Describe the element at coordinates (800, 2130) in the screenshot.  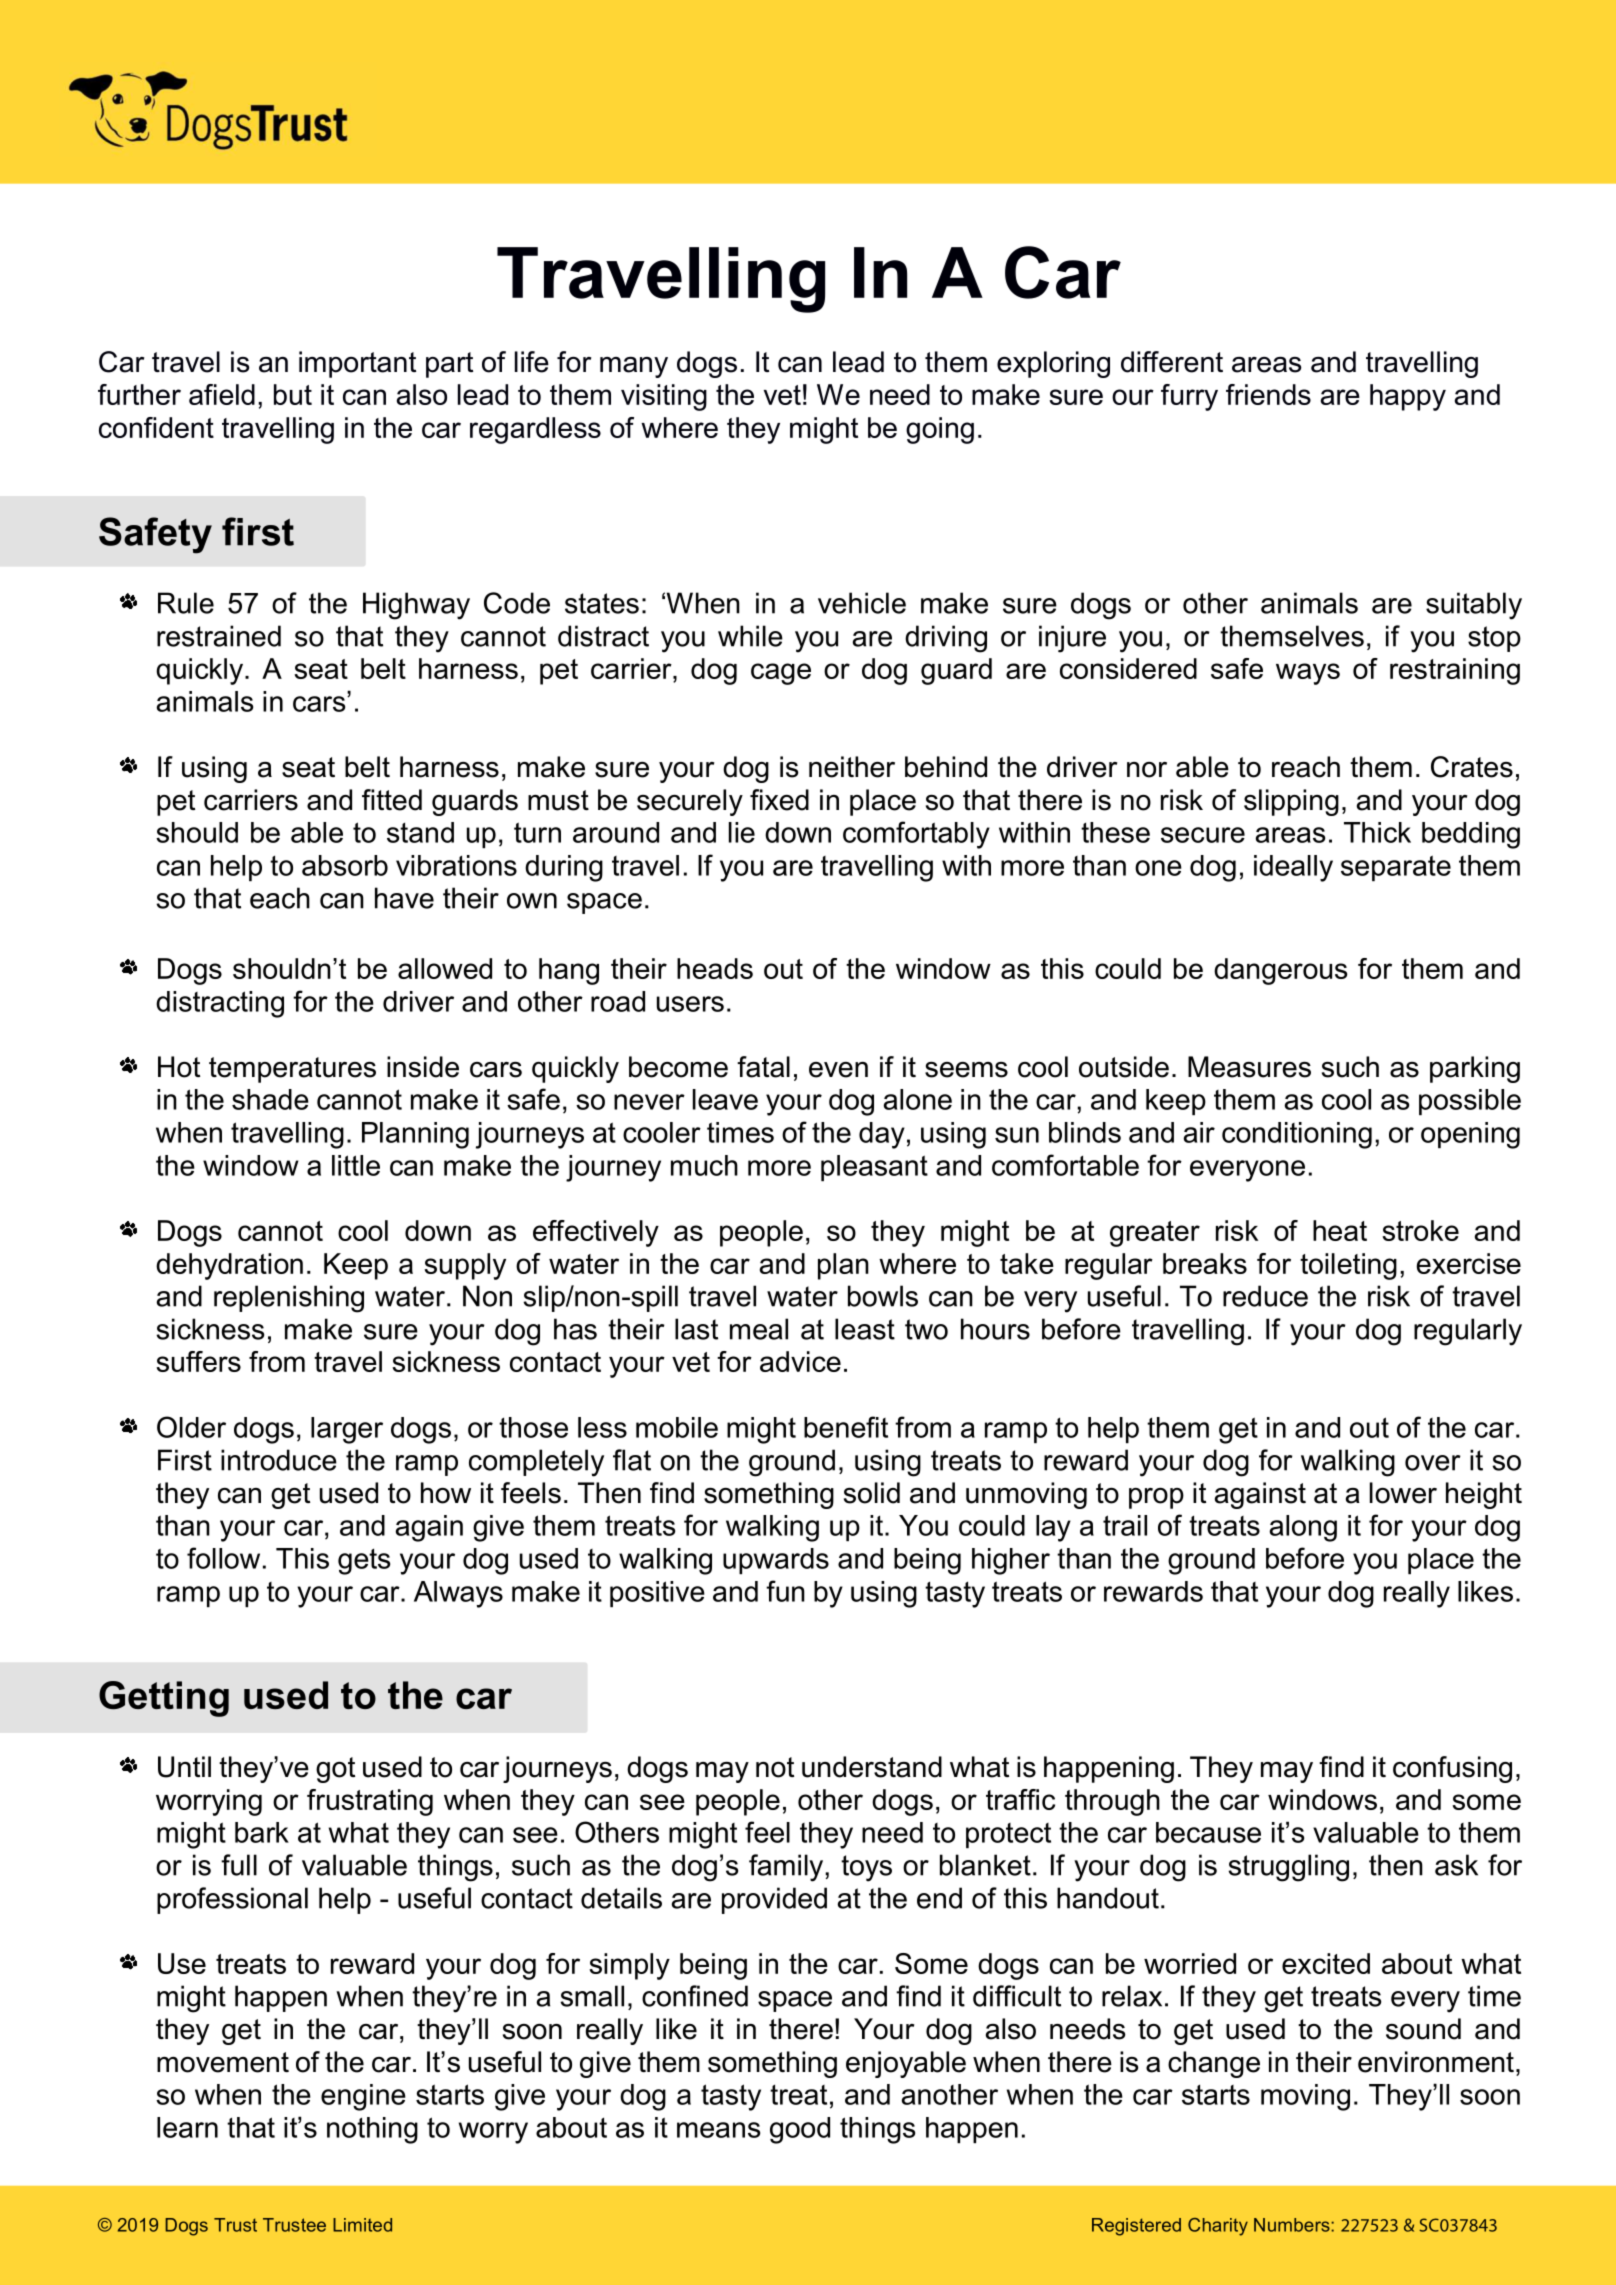
I see `good` at that location.
